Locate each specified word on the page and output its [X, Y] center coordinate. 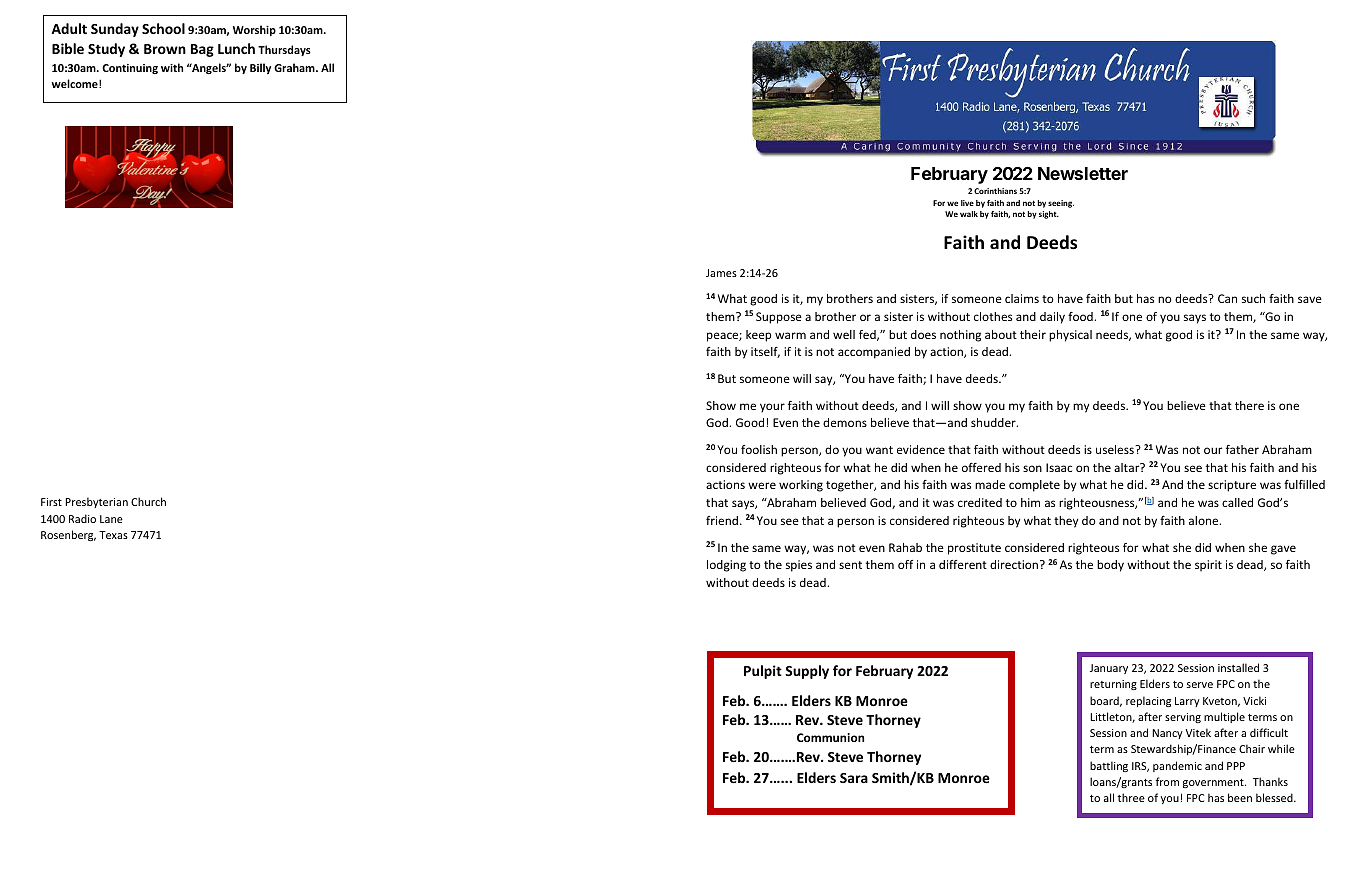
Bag [202, 50]
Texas [113, 535]
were [762, 485]
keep [758, 336]
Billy [260, 68]
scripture [1232, 486]
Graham [295, 67]
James [721, 273]
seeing [1061, 204]
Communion [830, 737]
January [1109, 669]
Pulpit [763, 672]
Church [148, 501]
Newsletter [1083, 173]
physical [1070, 336]
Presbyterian [96, 502]
